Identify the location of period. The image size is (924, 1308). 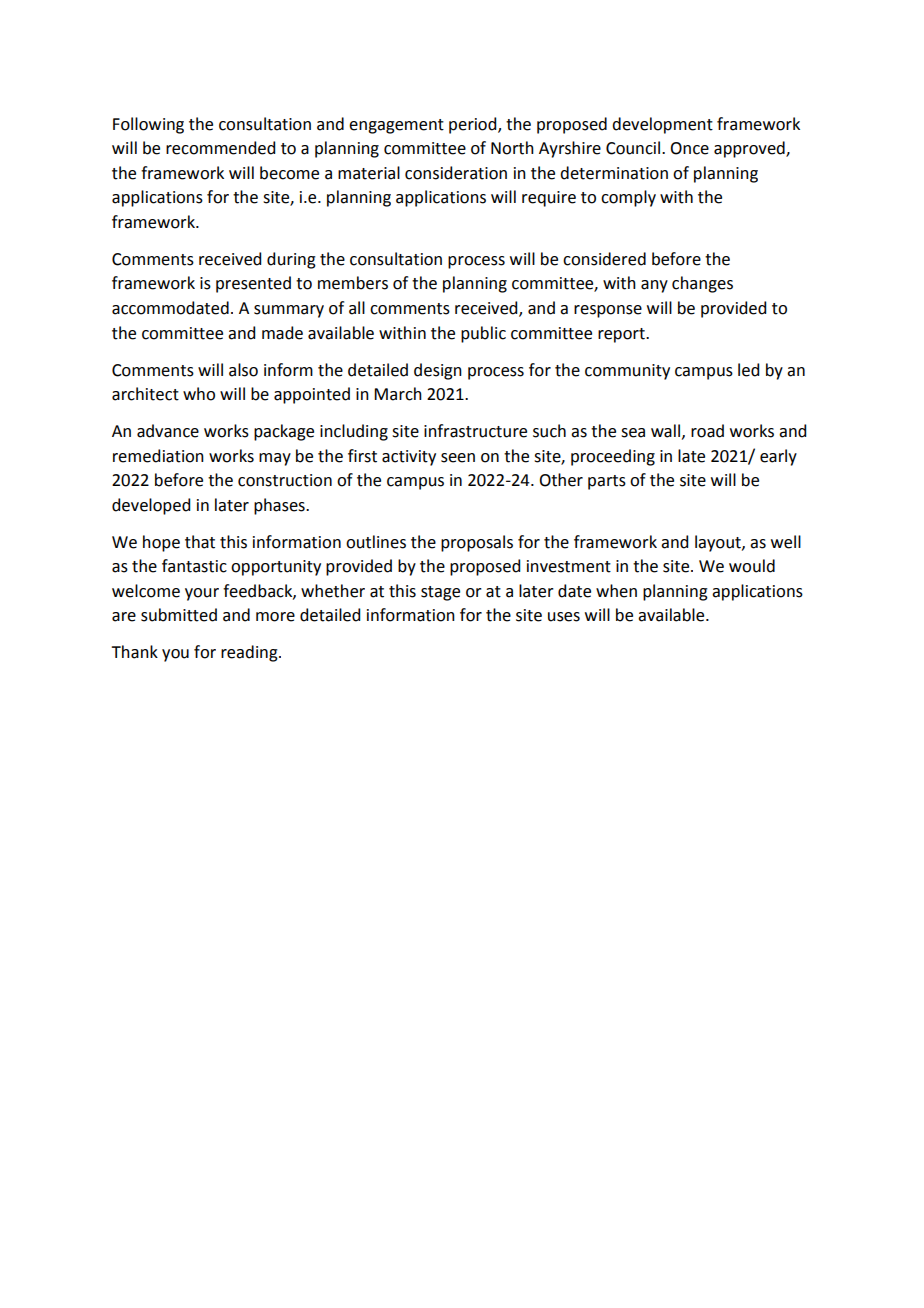
(474, 125).
